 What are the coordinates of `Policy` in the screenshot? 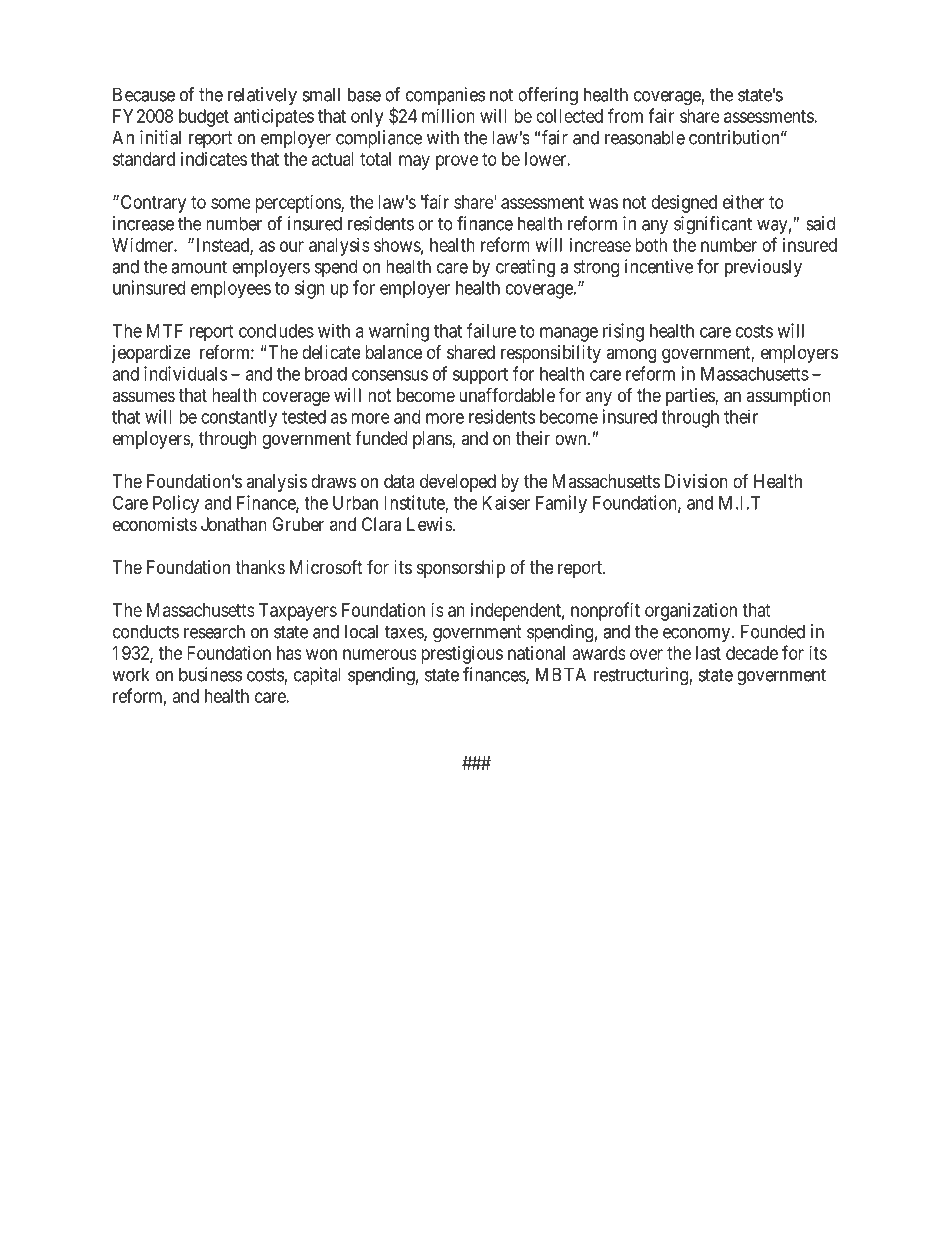 It's located at (176, 504).
